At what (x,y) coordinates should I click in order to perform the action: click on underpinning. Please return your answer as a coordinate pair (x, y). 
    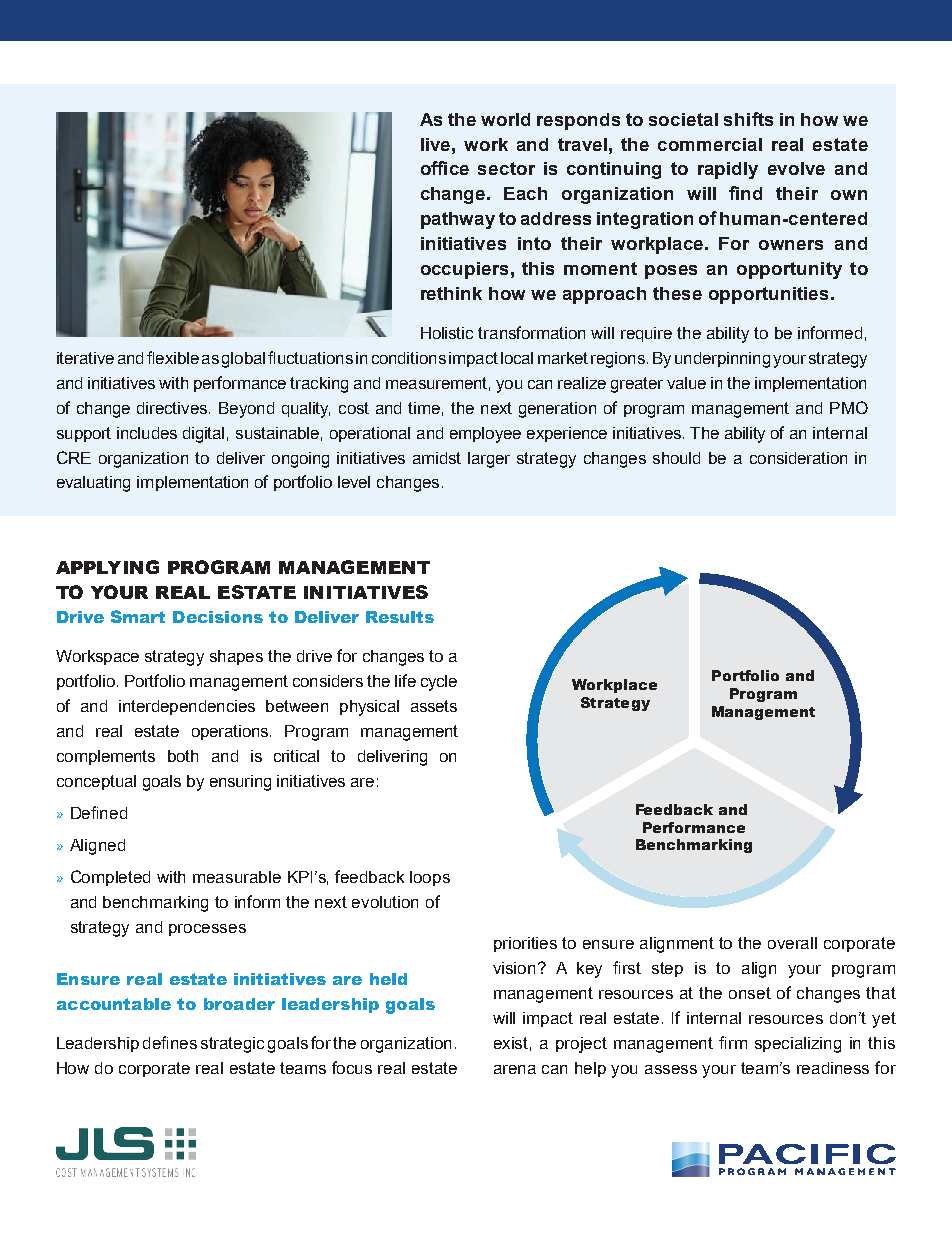
    Looking at the image, I should click on (722, 360).
